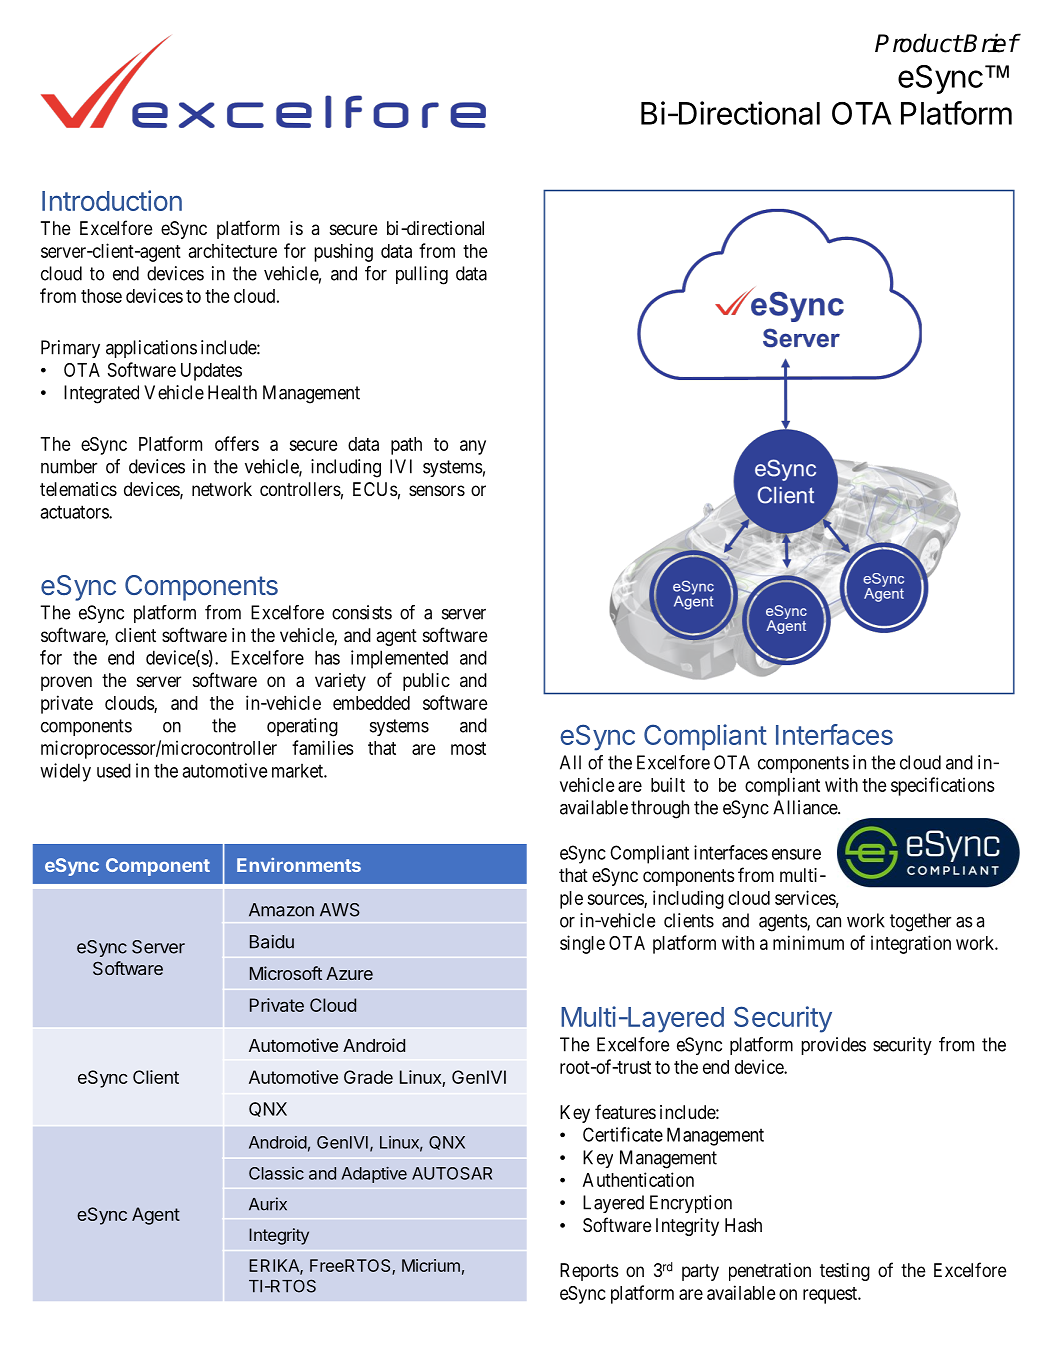 This page has width=1047, height=1355. Describe the element at coordinates (806, 807) in the page. I see `Alliance` at that location.
